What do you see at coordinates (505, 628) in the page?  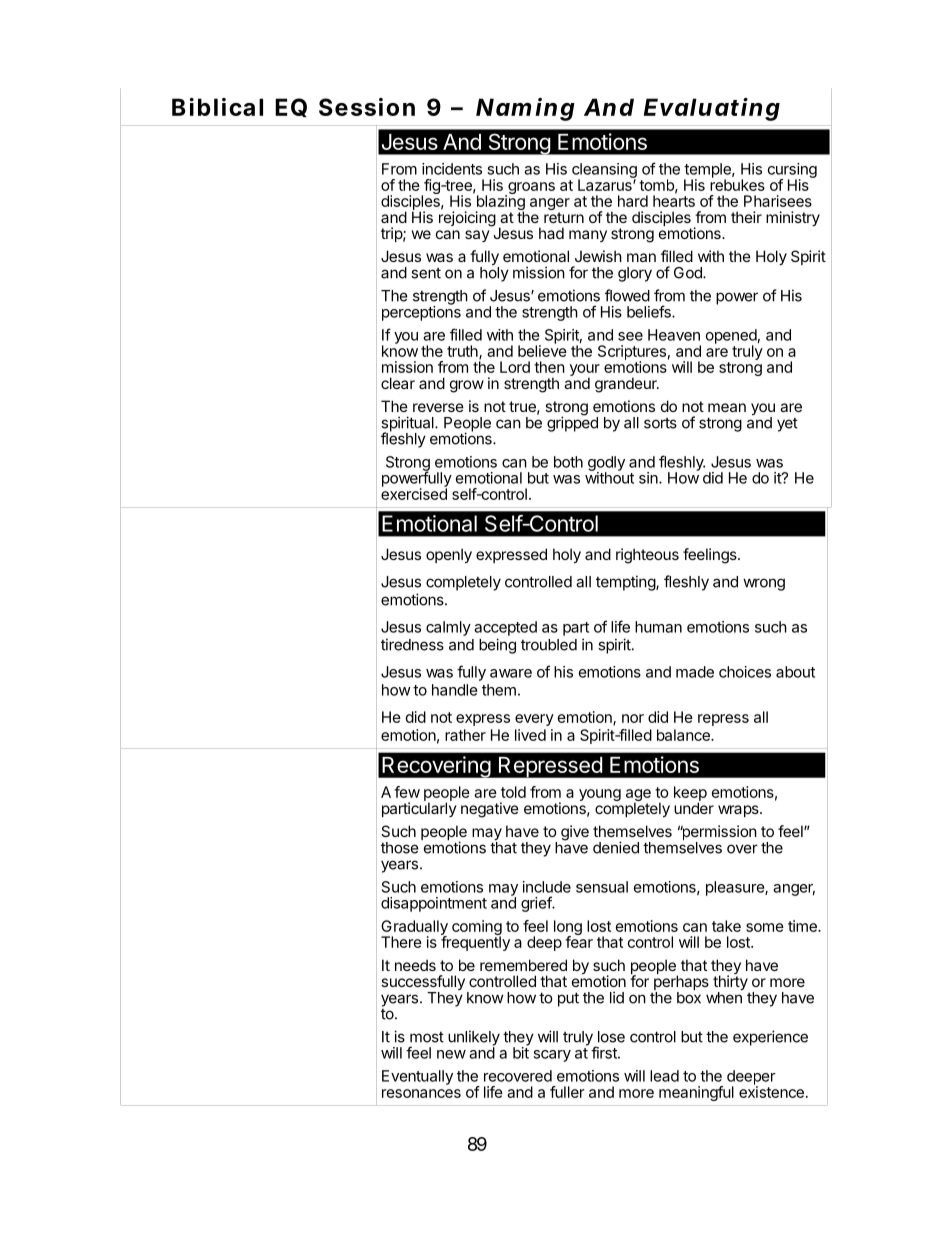 I see `accepted` at bounding box center [505, 628].
